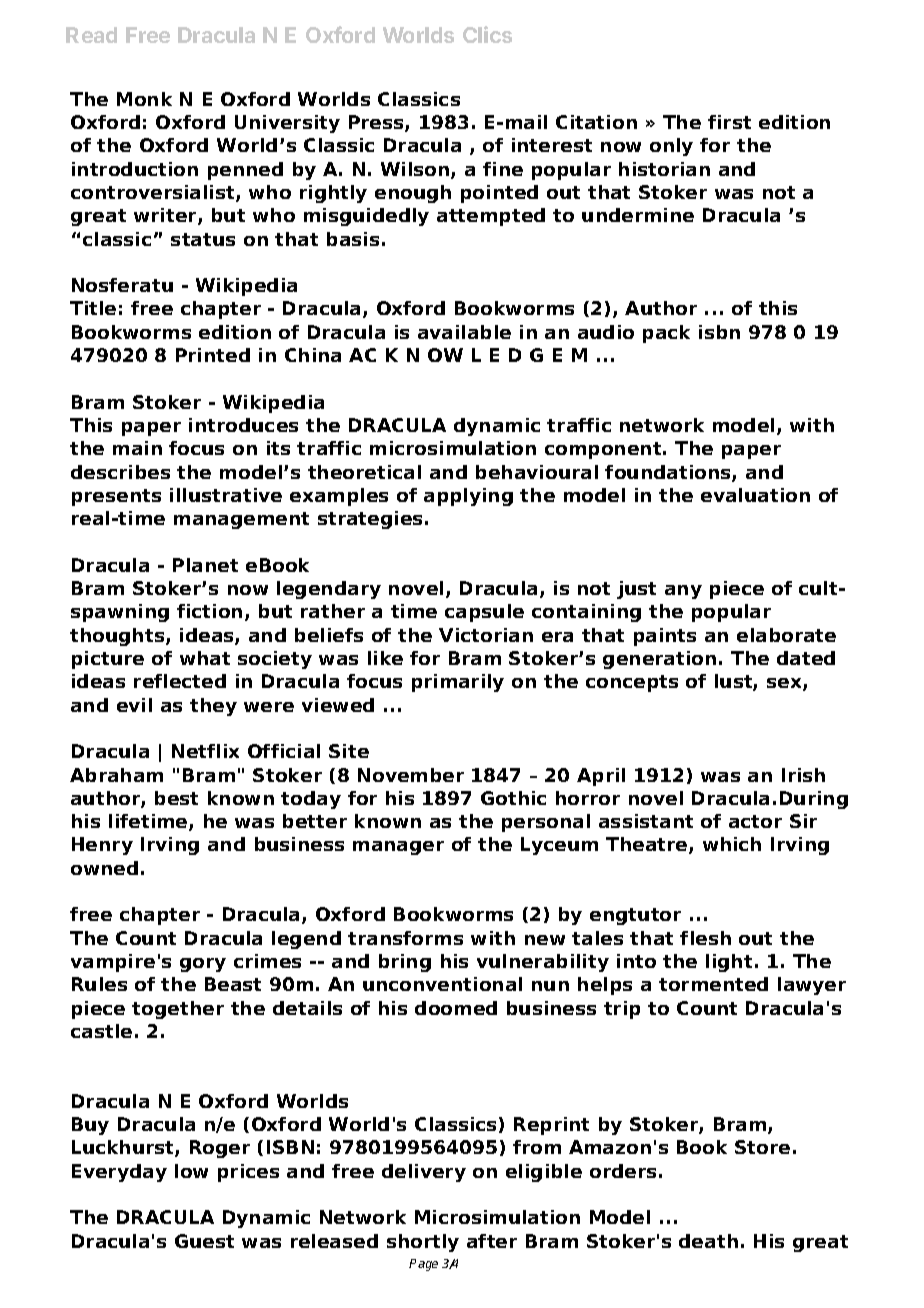 This image has height=1308, width=924. What do you see at coordinates (665, 637) in the image?
I see `paints` at bounding box center [665, 637].
